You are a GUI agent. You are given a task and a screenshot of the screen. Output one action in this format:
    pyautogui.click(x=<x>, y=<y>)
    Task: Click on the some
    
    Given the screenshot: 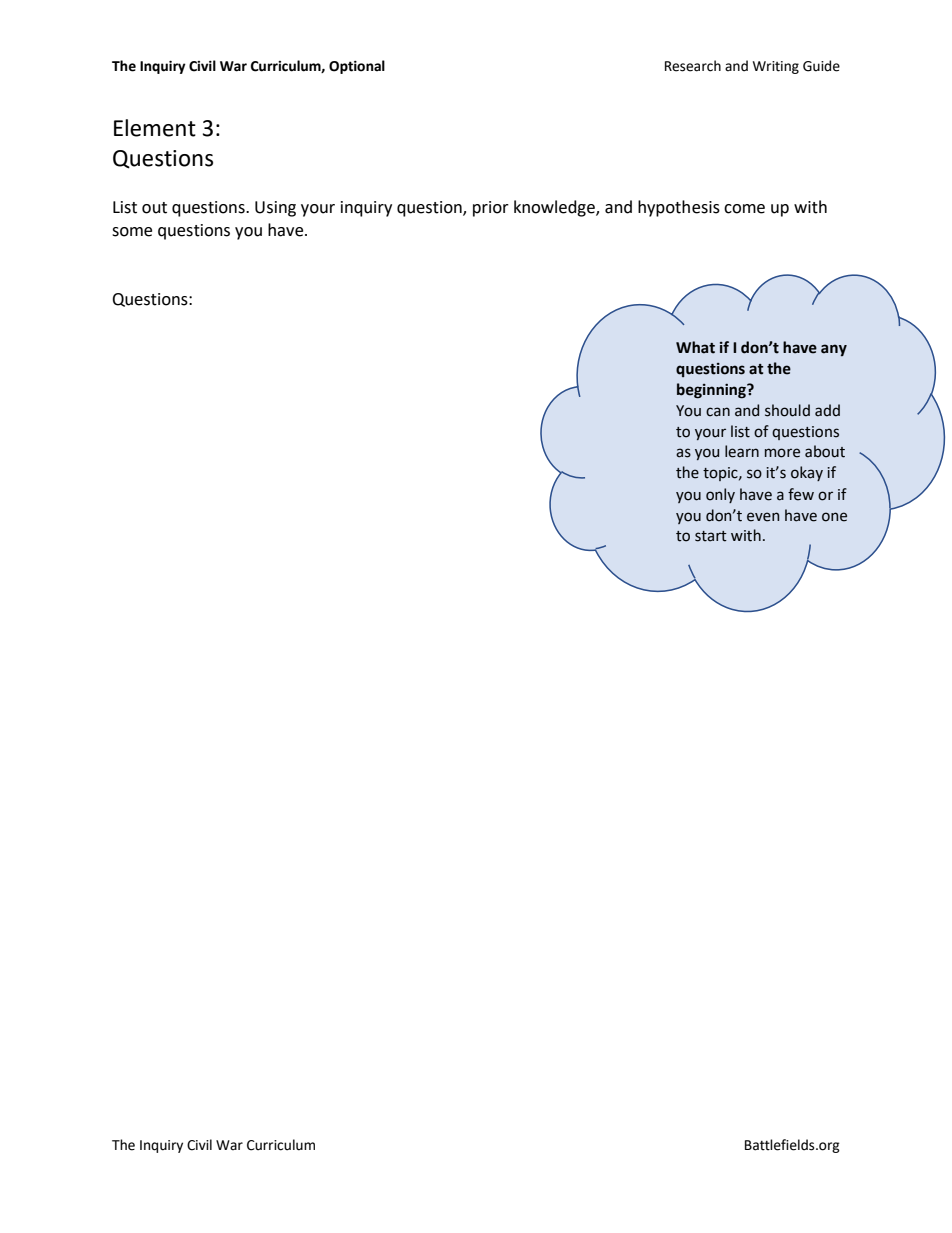 What is the action you would take?
    pyautogui.click(x=132, y=232)
